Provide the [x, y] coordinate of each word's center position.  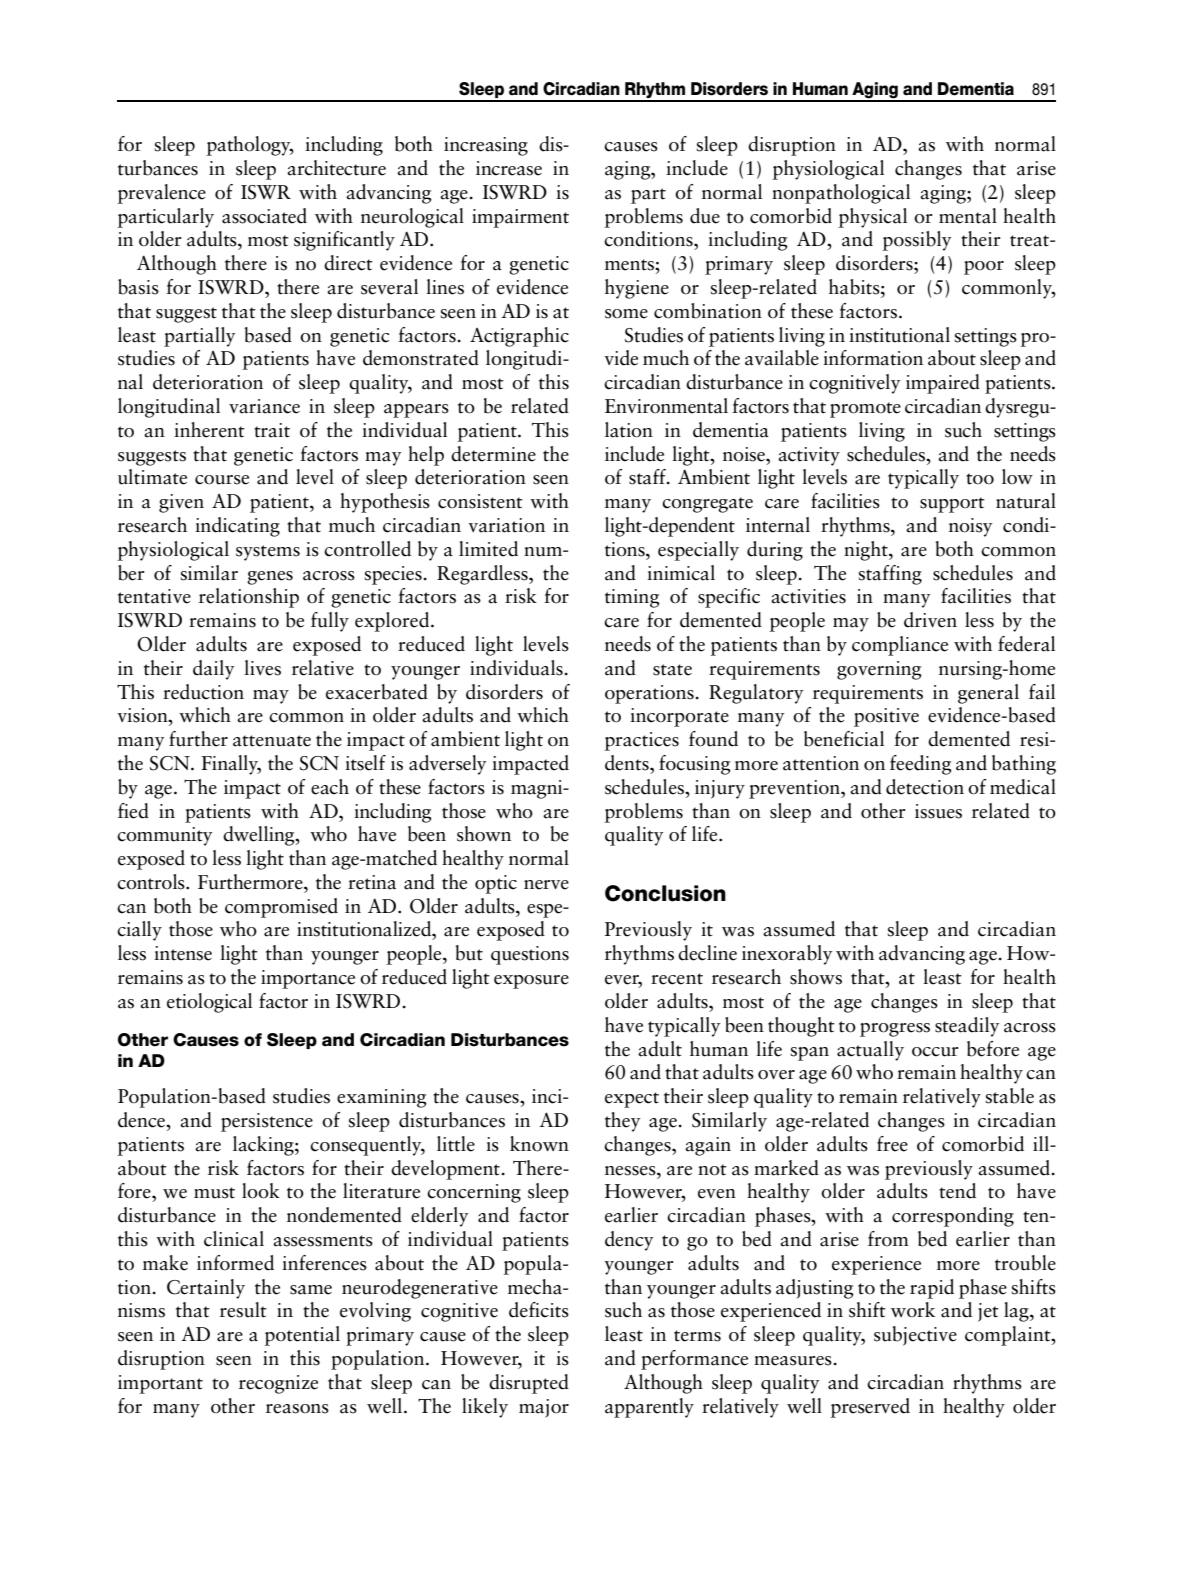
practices [642, 741]
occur [935, 1052]
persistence [267, 1122]
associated [264, 216]
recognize [278, 1384]
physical [873, 218]
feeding [921, 765]
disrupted [529, 1384]
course [222, 480]
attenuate [272, 741]
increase [509, 168]
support [952, 505]
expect [632, 1100]
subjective [915, 1336]
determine [493, 454]
